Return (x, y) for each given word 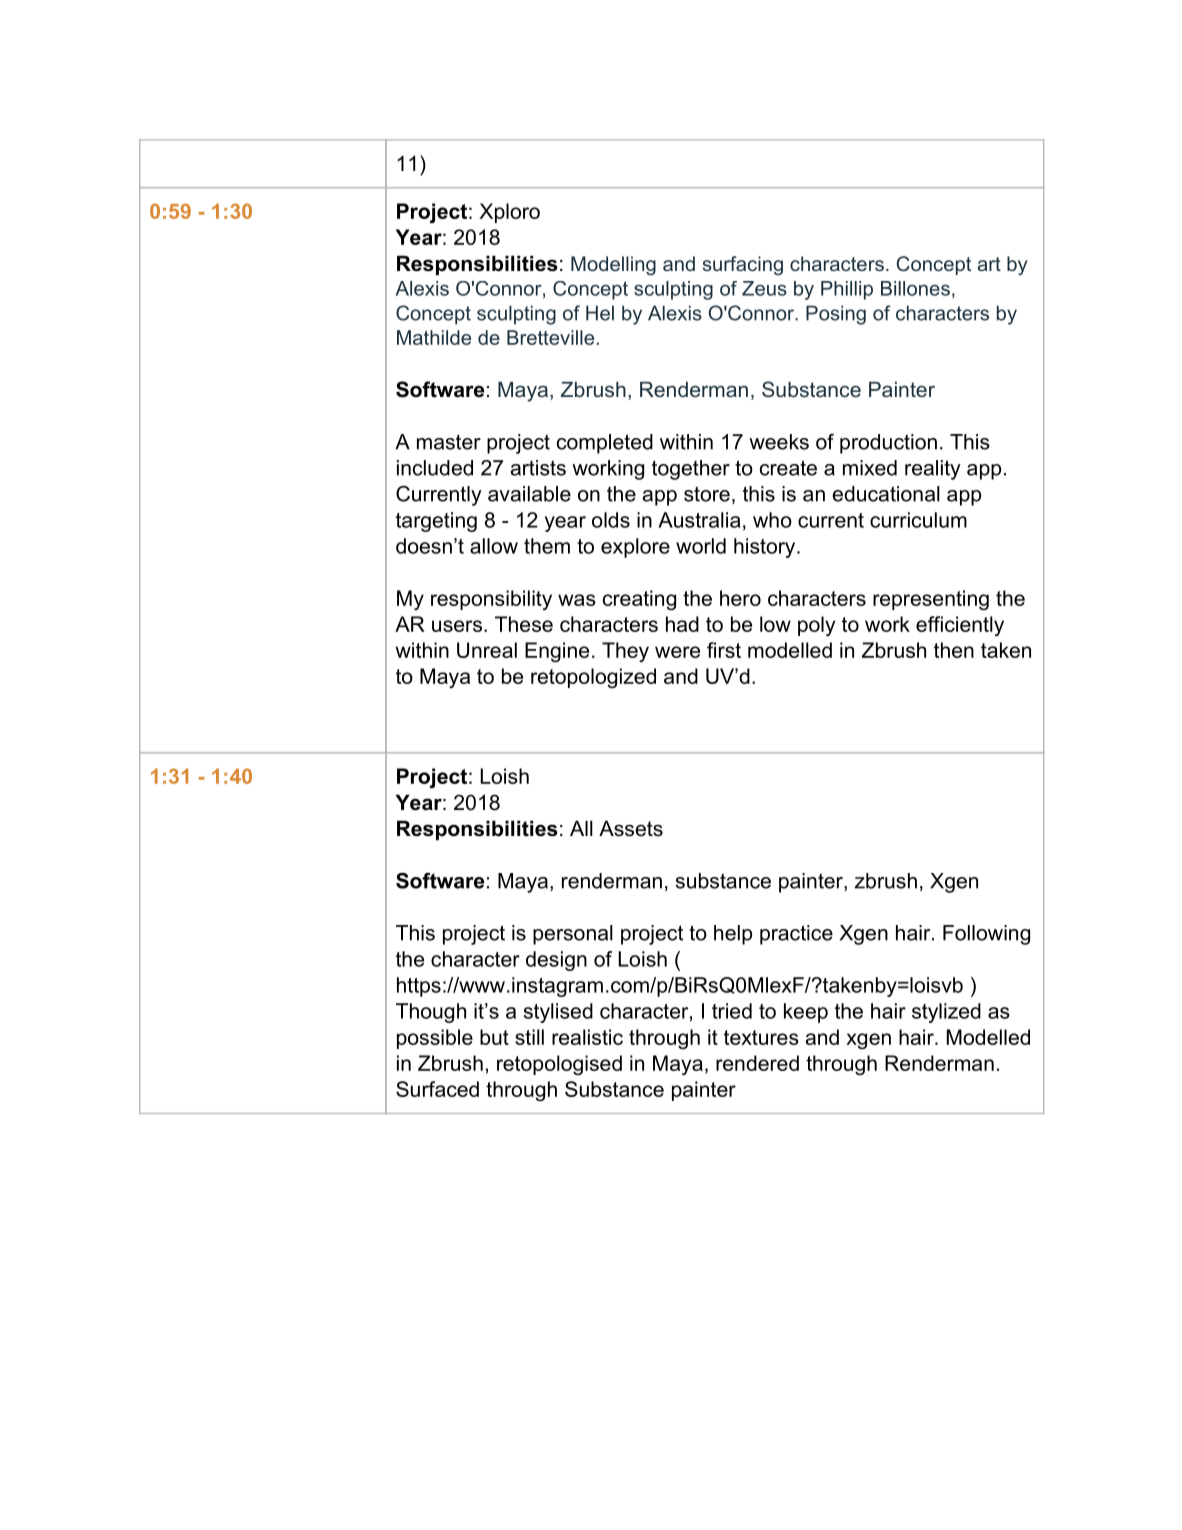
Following (986, 935)
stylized (946, 1013)
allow (494, 546)
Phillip (847, 290)
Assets (631, 828)
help (733, 935)
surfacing (743, 266)
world (701, 546)
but (494, 1037)
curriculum (918, 520)
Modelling (613, 266)
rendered (757, 1063)
